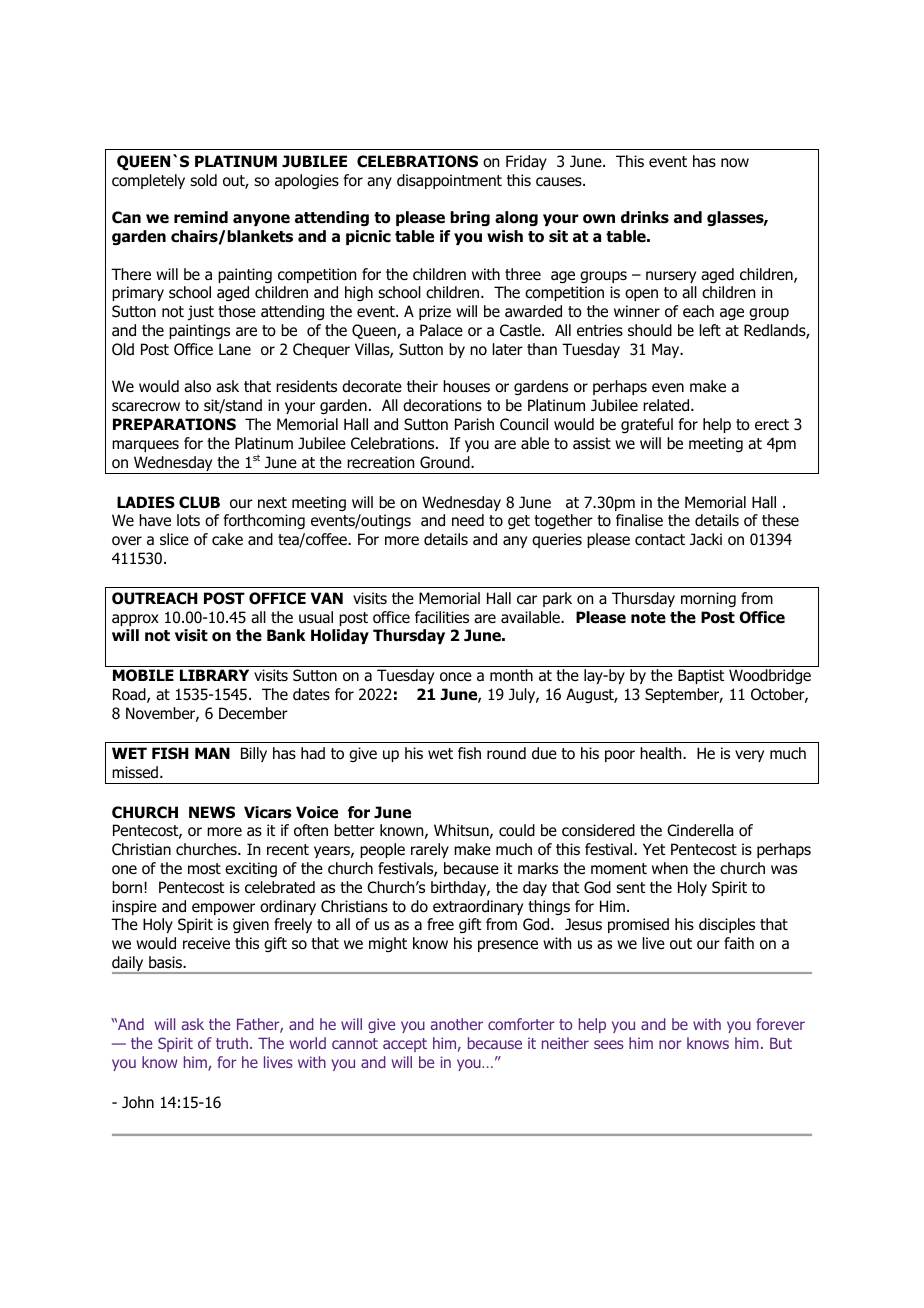 This screenshot has height=1308, width=924. Describe the element at coordinates (706, 539) in the screenshot. I see `Jacki` at that location.
